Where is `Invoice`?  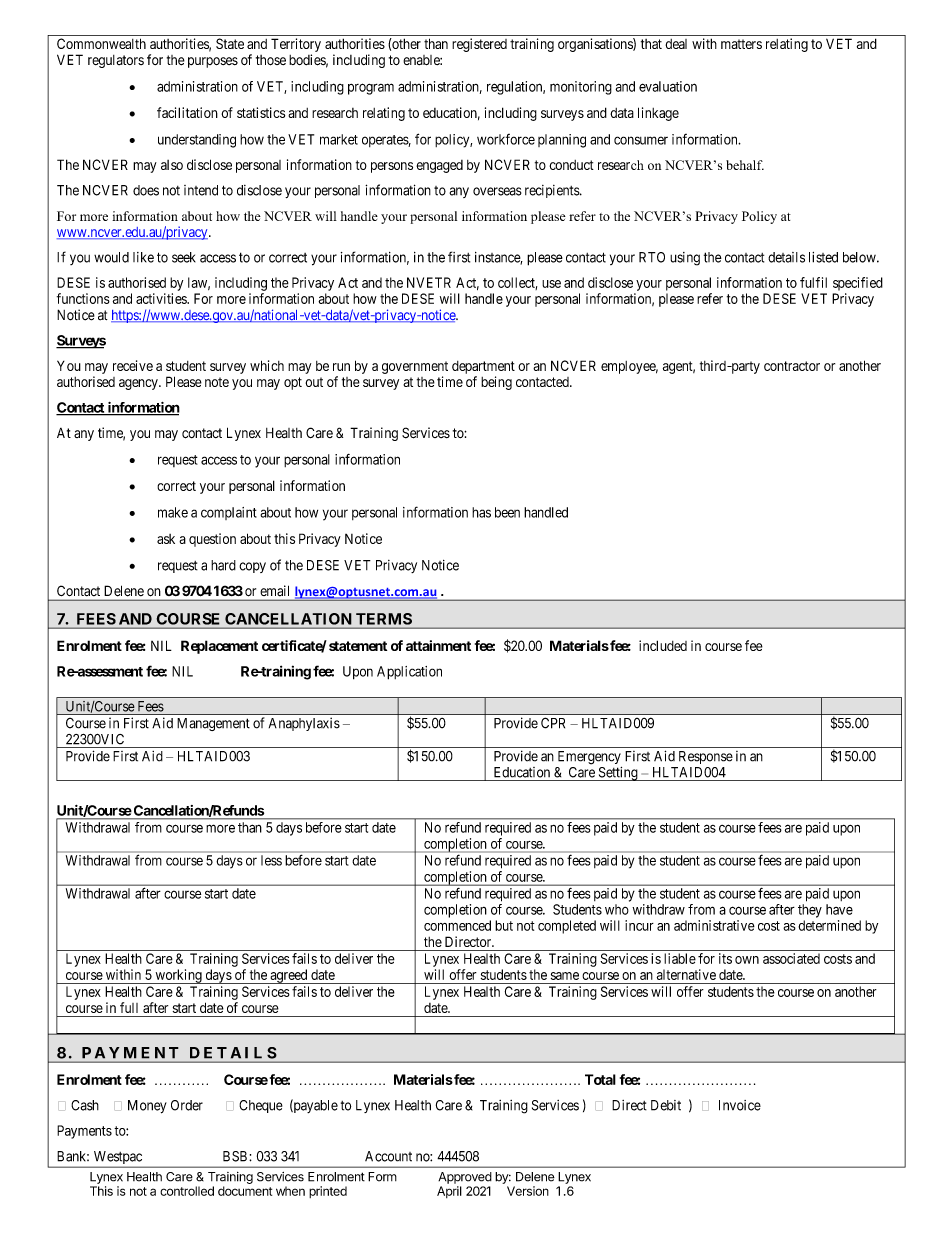 Invoice is located at coordinates (740, 1105).
